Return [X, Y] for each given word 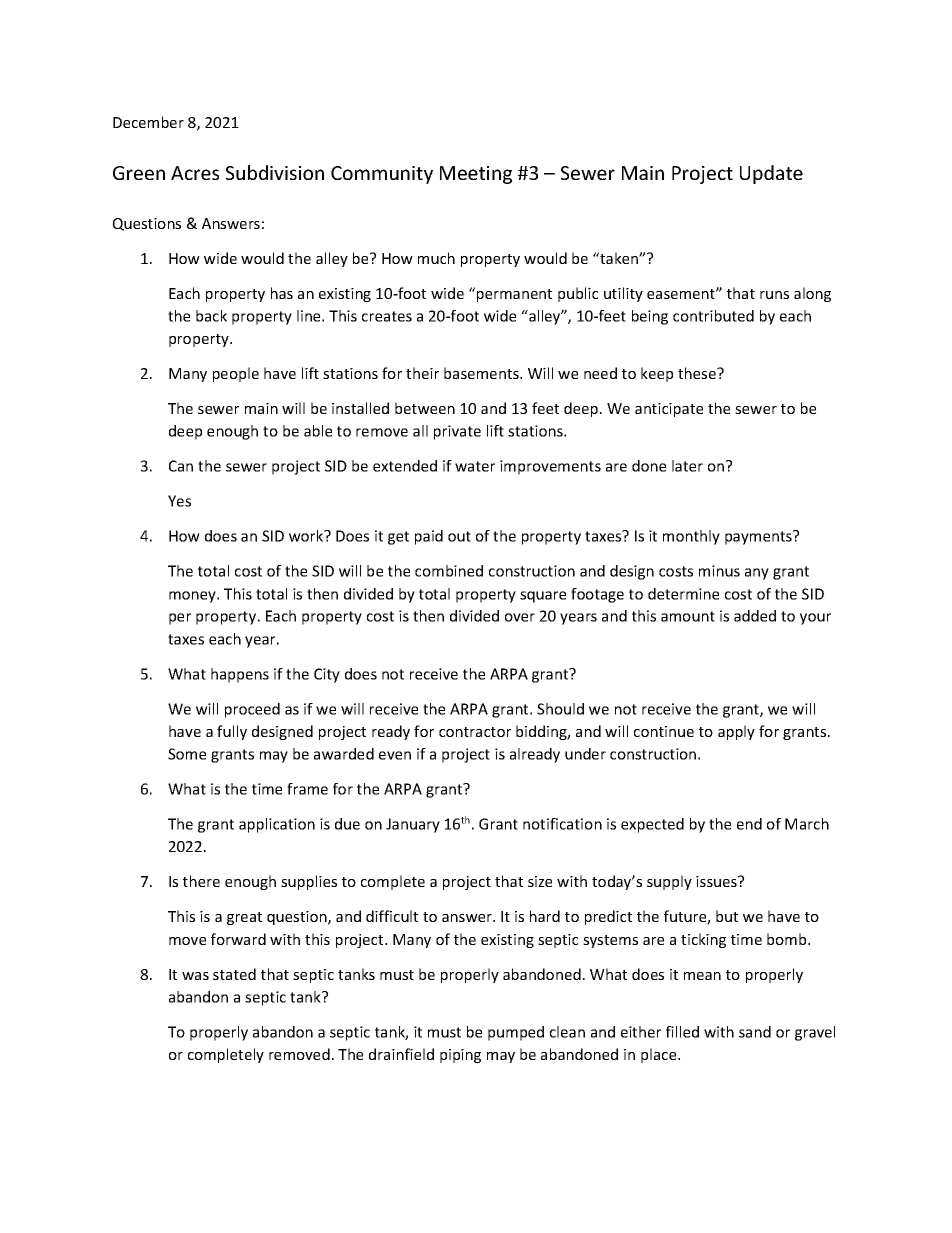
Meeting [476, 175]
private [457, 432]
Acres [195, 173]
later [687, 466]
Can [181, 466]
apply [736, 732]
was [195, 976]
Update [771, 174]
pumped [516, 1033]
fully [232, 732]
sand [755, 1032]
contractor [475, 732]
